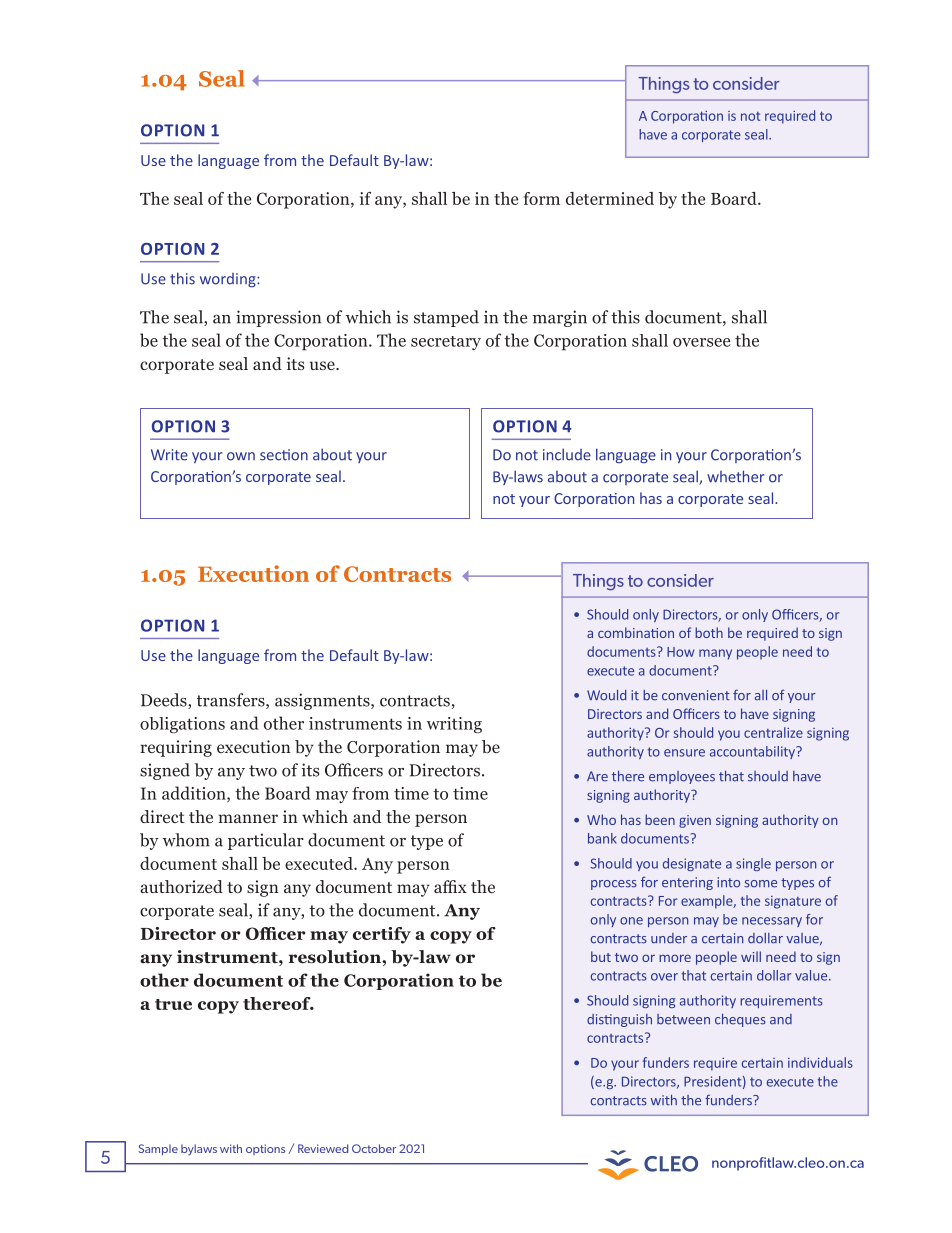 The height and width of the page is (1233, 952). I want to click on form, so click(541, 198).
